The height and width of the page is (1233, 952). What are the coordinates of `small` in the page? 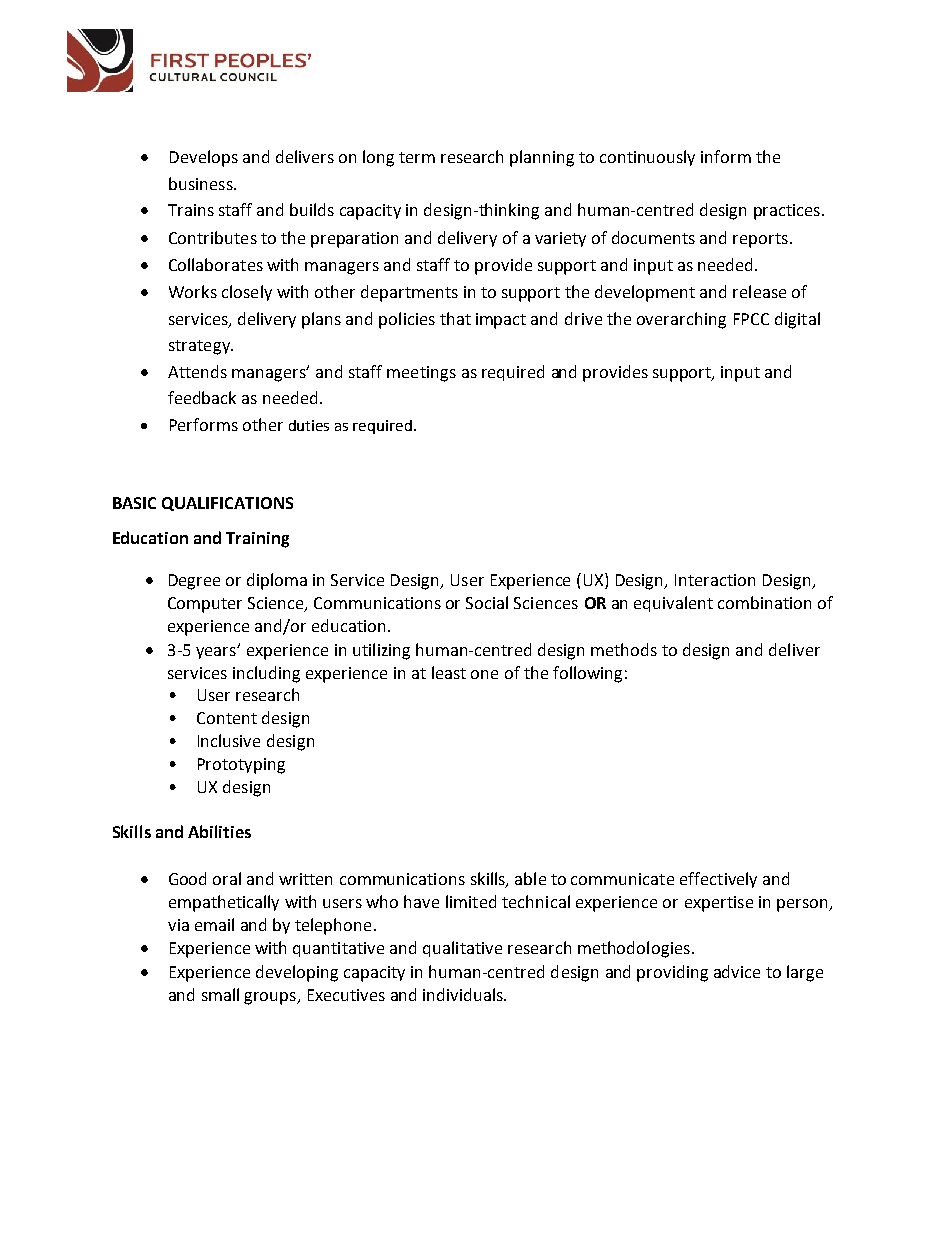 It's located at (220, 994).
